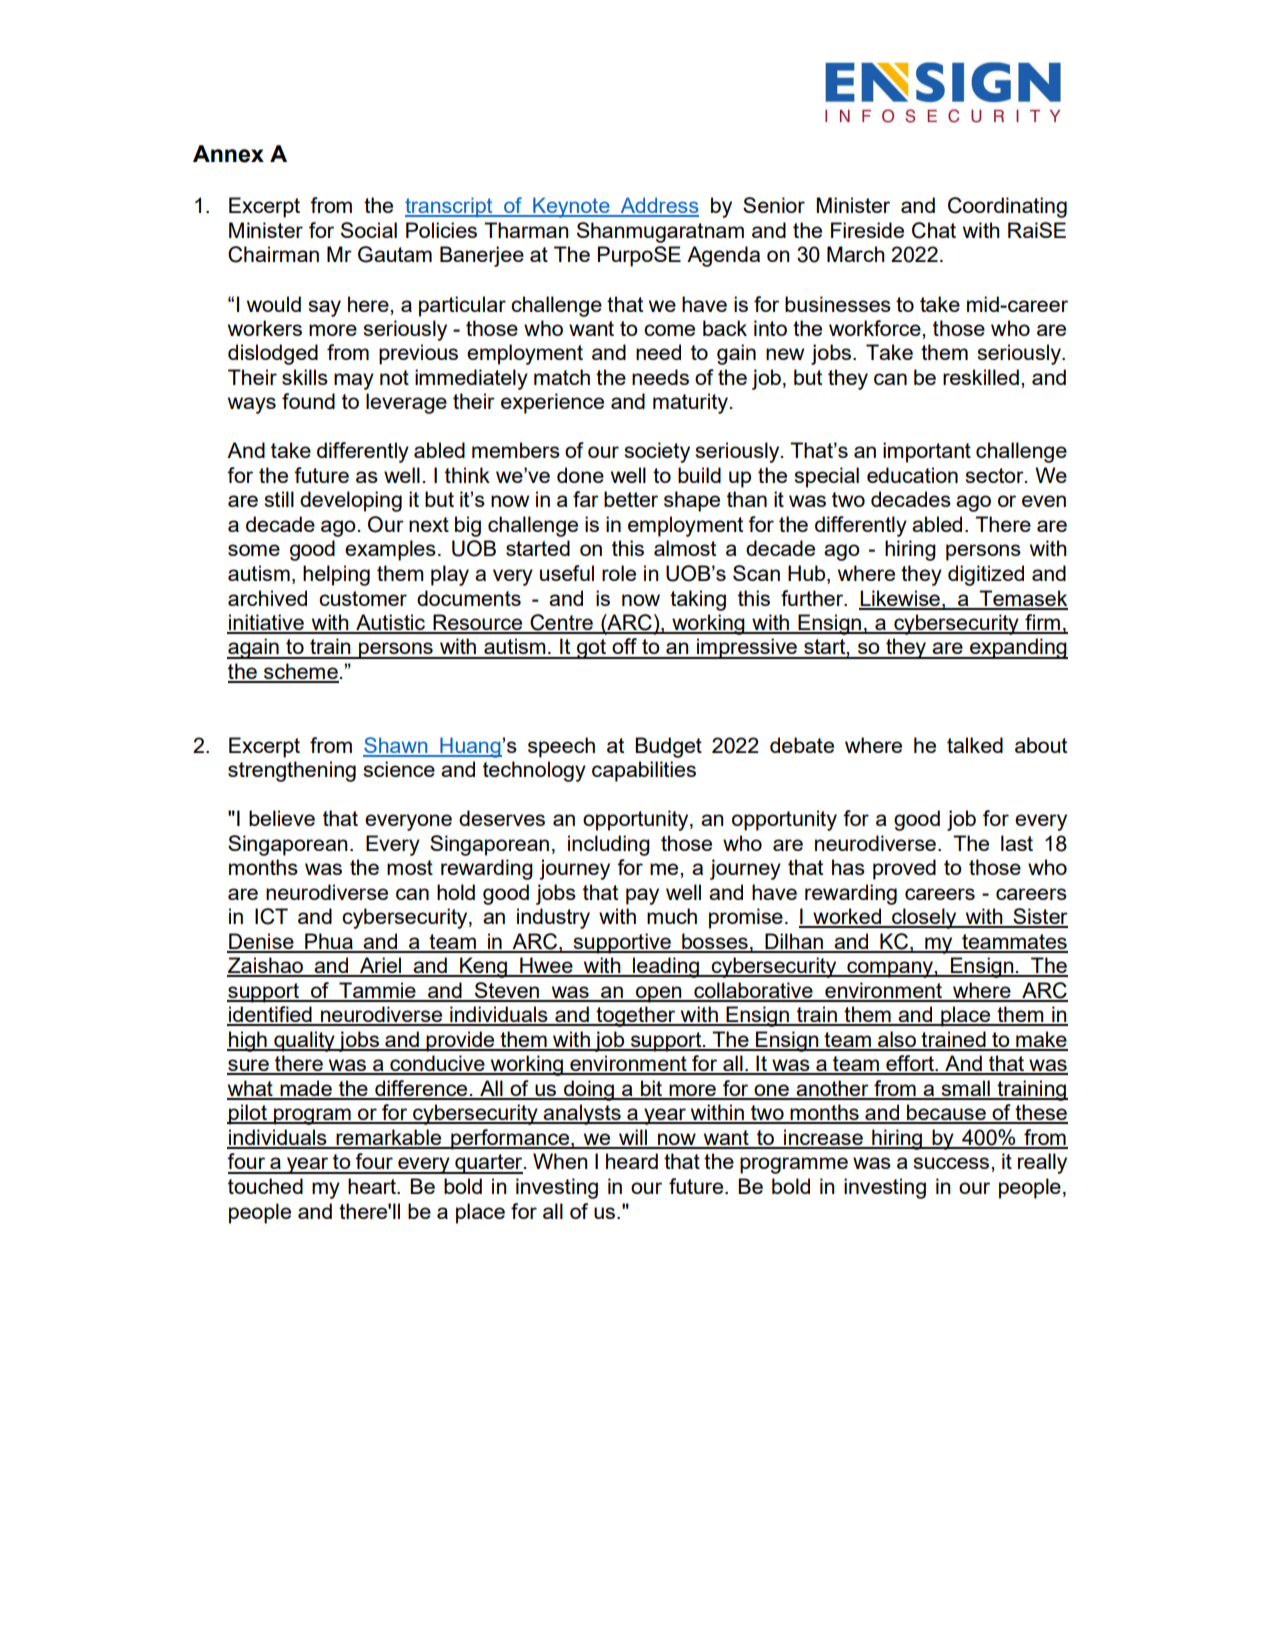  Describe the element at coordinates (369, 230) in the screenshot. I see `Social` at that location.
